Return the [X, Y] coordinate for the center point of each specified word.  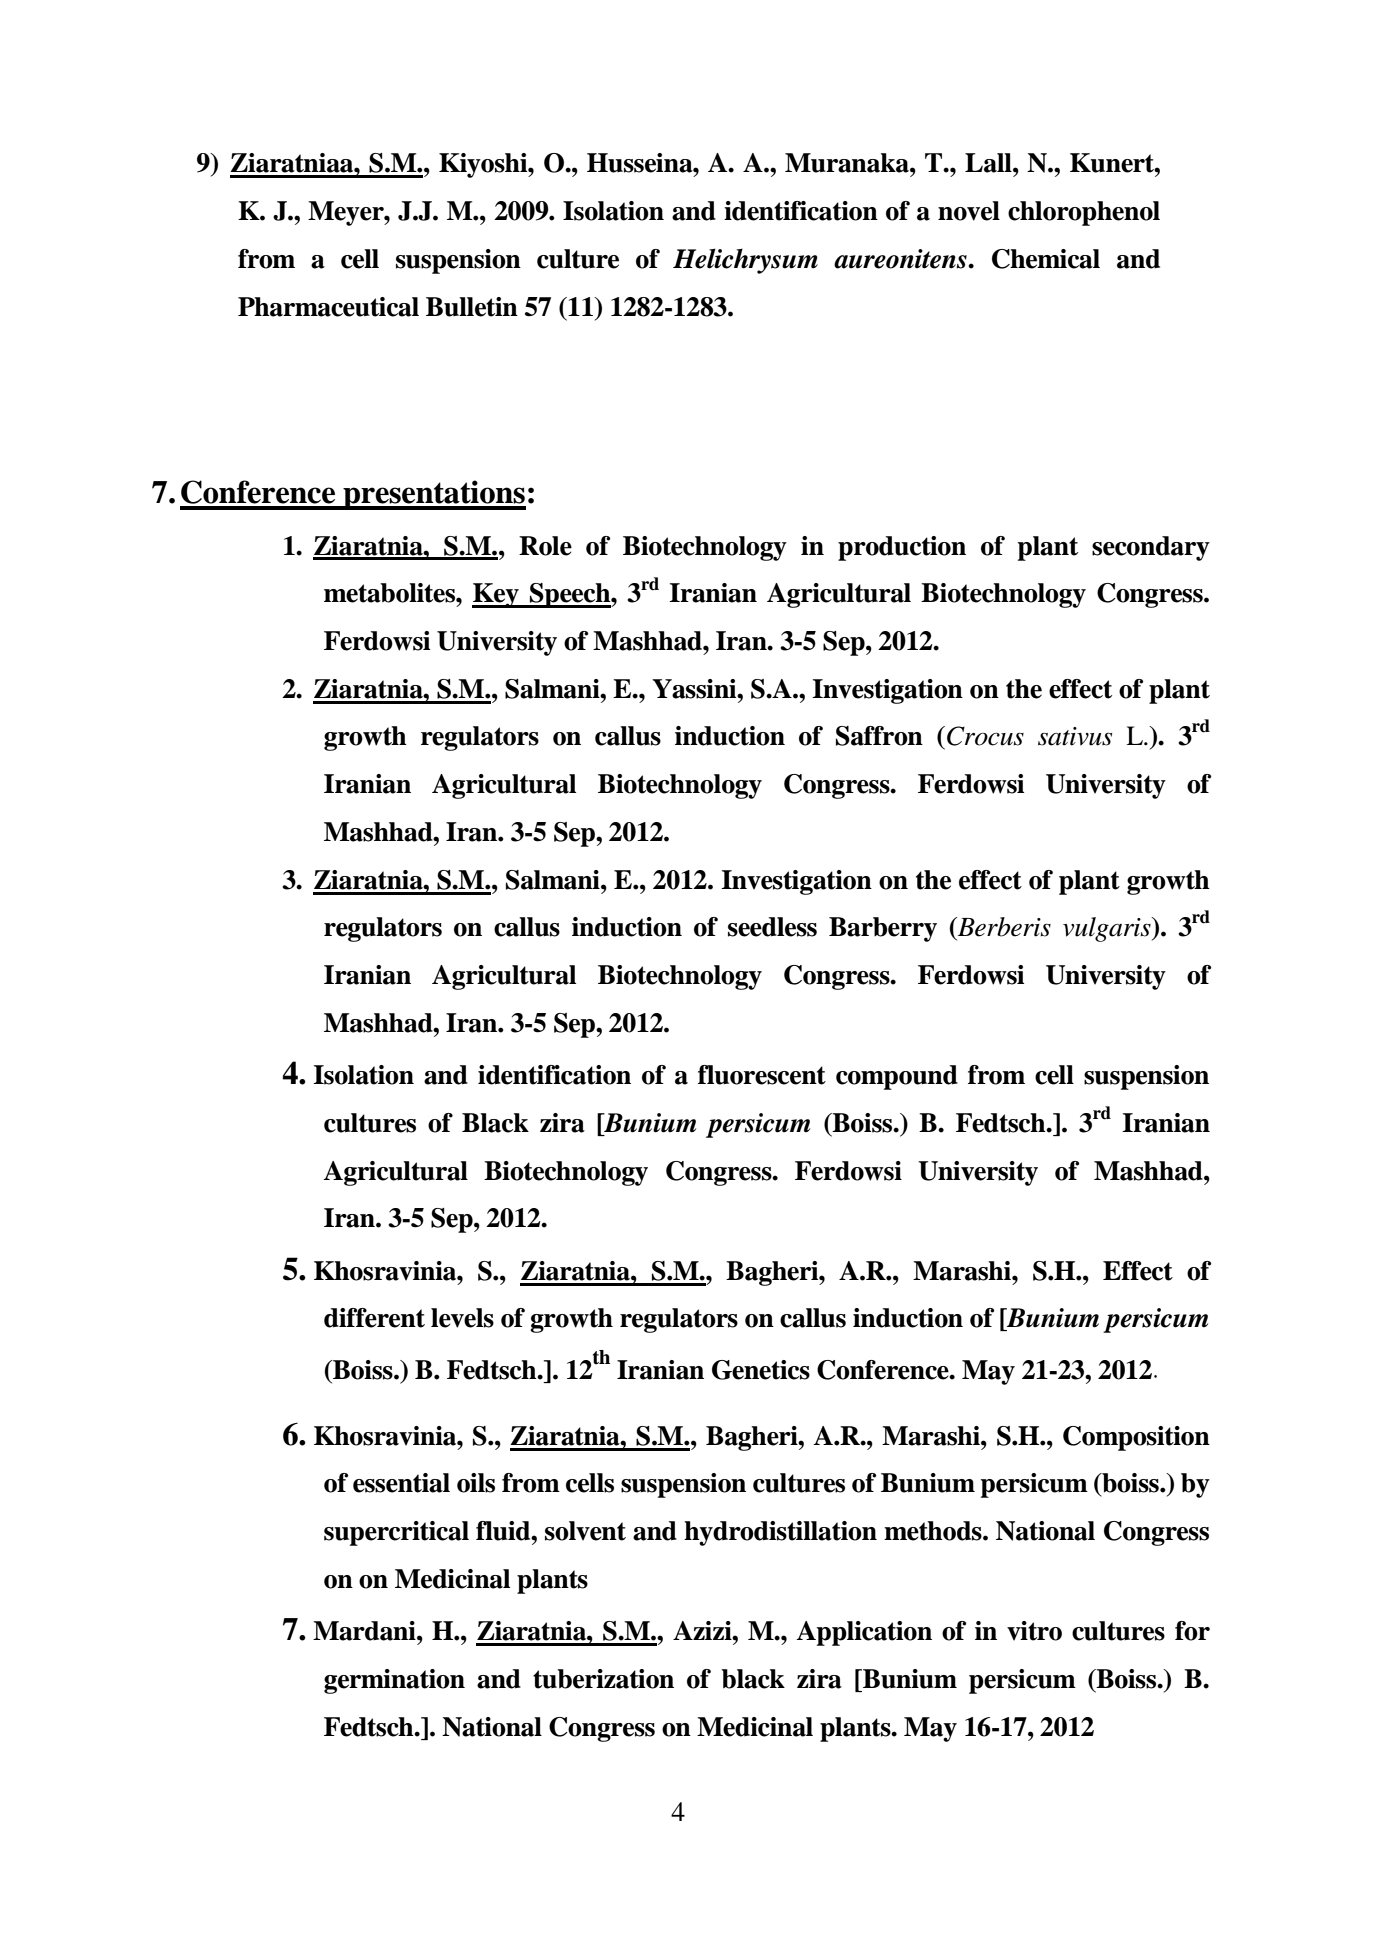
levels [462, 1318]
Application [864, 1633]
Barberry [883, 929]
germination [394, 1681]
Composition [1136, 1438]
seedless [772, 927]
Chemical [1046, 259]
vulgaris [1108, 929]
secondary [1151, 548]
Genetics [761, 1370]
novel [969, 211]
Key [496, 595]
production [902, 548]
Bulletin [472, 307]
